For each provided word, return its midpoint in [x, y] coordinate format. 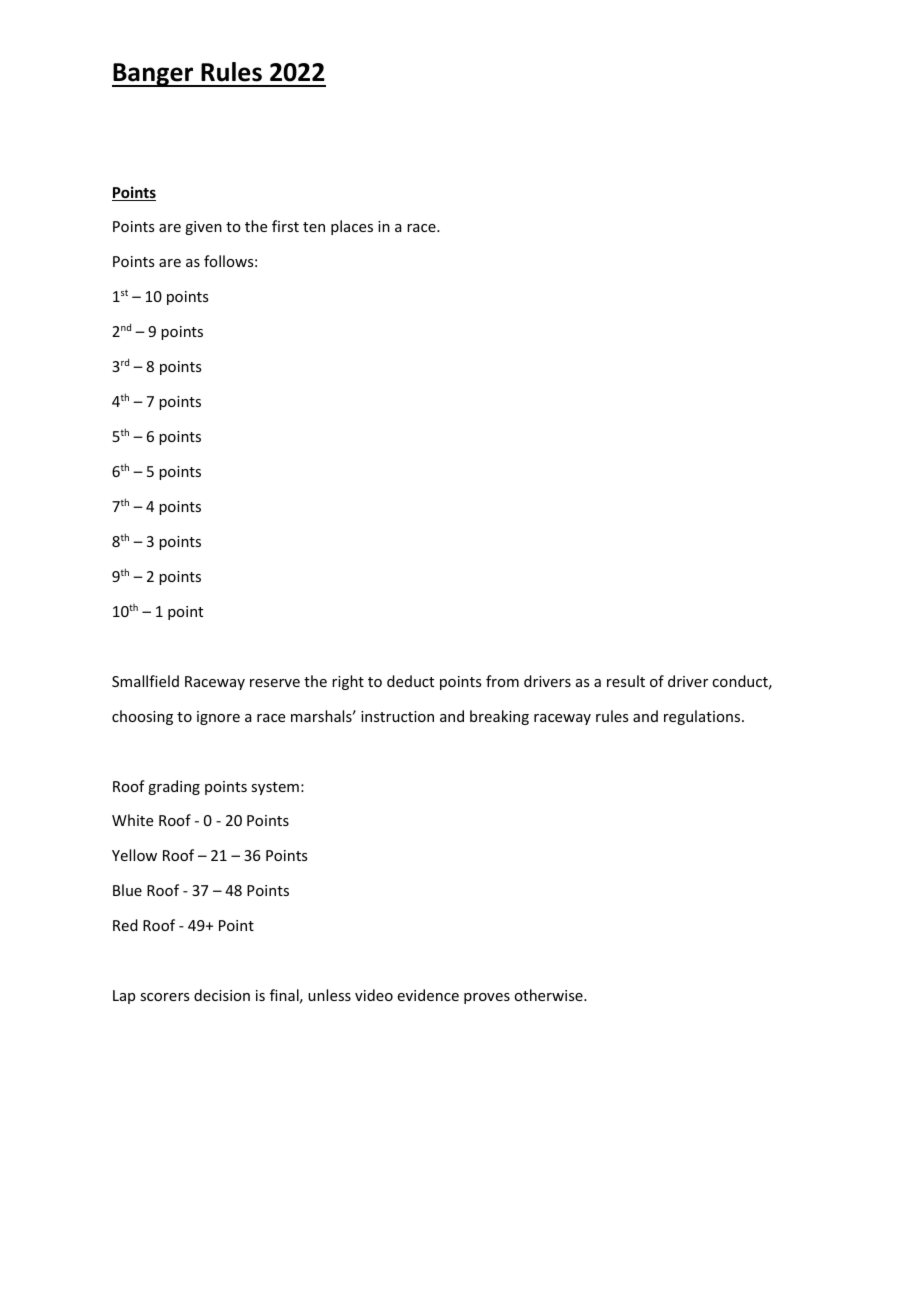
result [626, 681]
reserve [275, 683]
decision [222, 995]
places [352, 227]
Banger [154, 75]
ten [314, 227]
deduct [410, 681]
